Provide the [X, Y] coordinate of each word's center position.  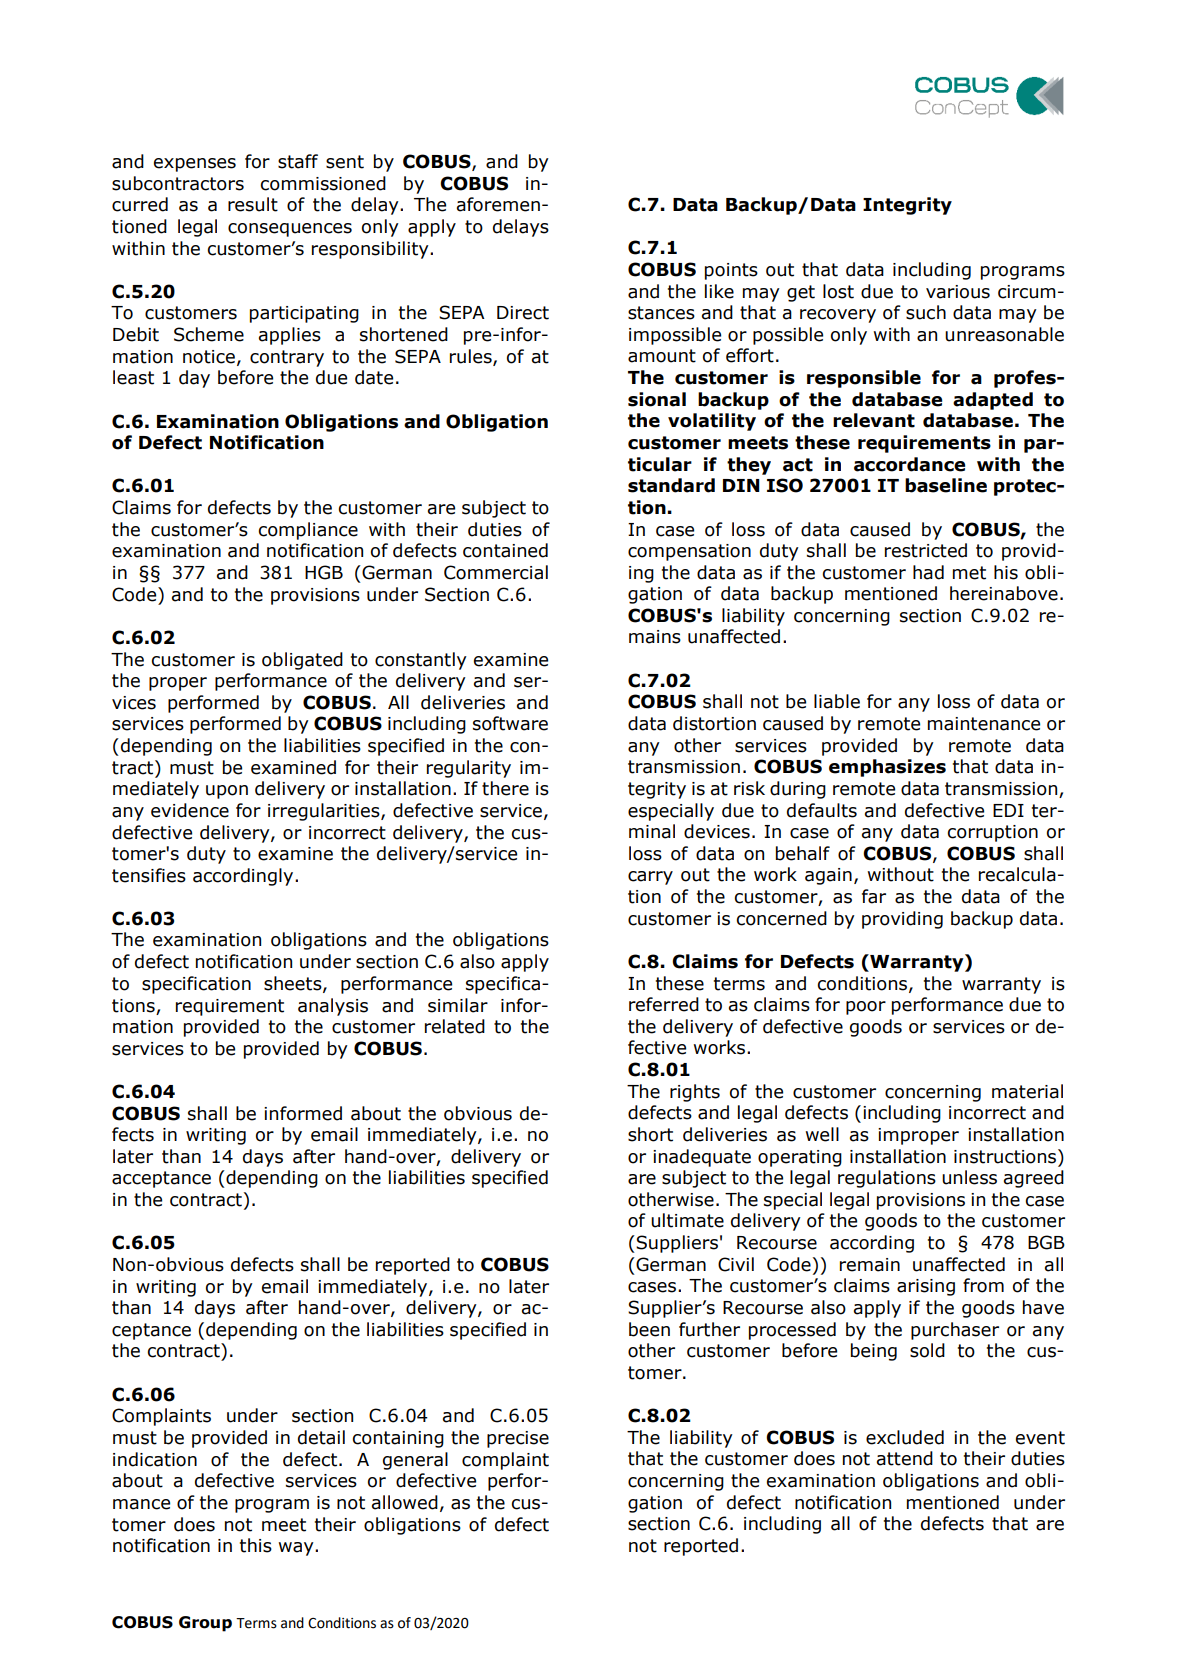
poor [866, 1008]
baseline [946, 485]
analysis [333, 1007]
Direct [523, 313]
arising [926, 1287]
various [958, 292]
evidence [190, 810]
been [649, 1329]
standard [671, 485]
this [256, 1545]
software [510, 723]
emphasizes [887, 768]
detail [321, 1437]
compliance [308, 531]
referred [664, 1004]
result [253, 204]
